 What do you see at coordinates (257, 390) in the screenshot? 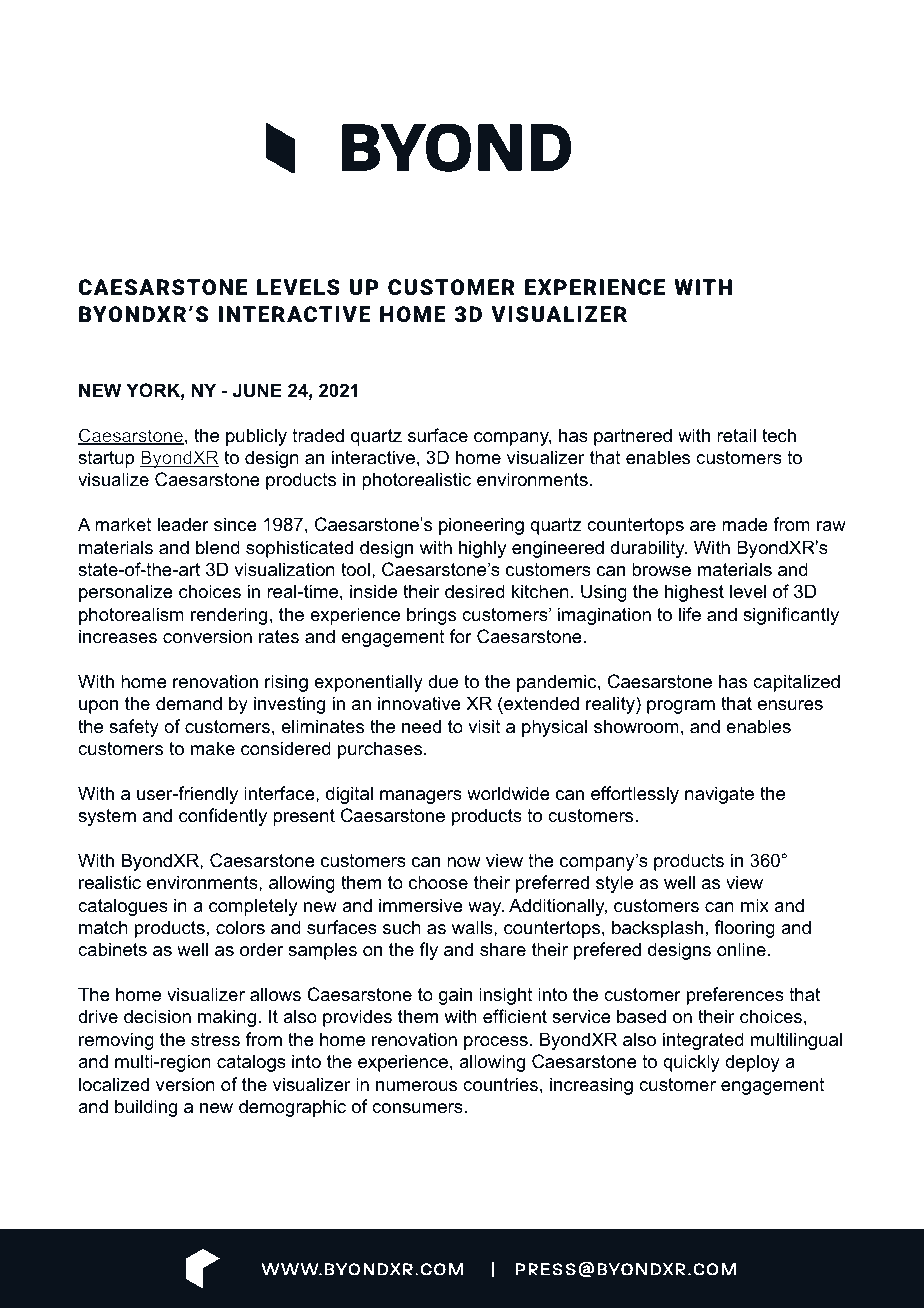
I see `JUNE` at bounding box center [257, 390].
